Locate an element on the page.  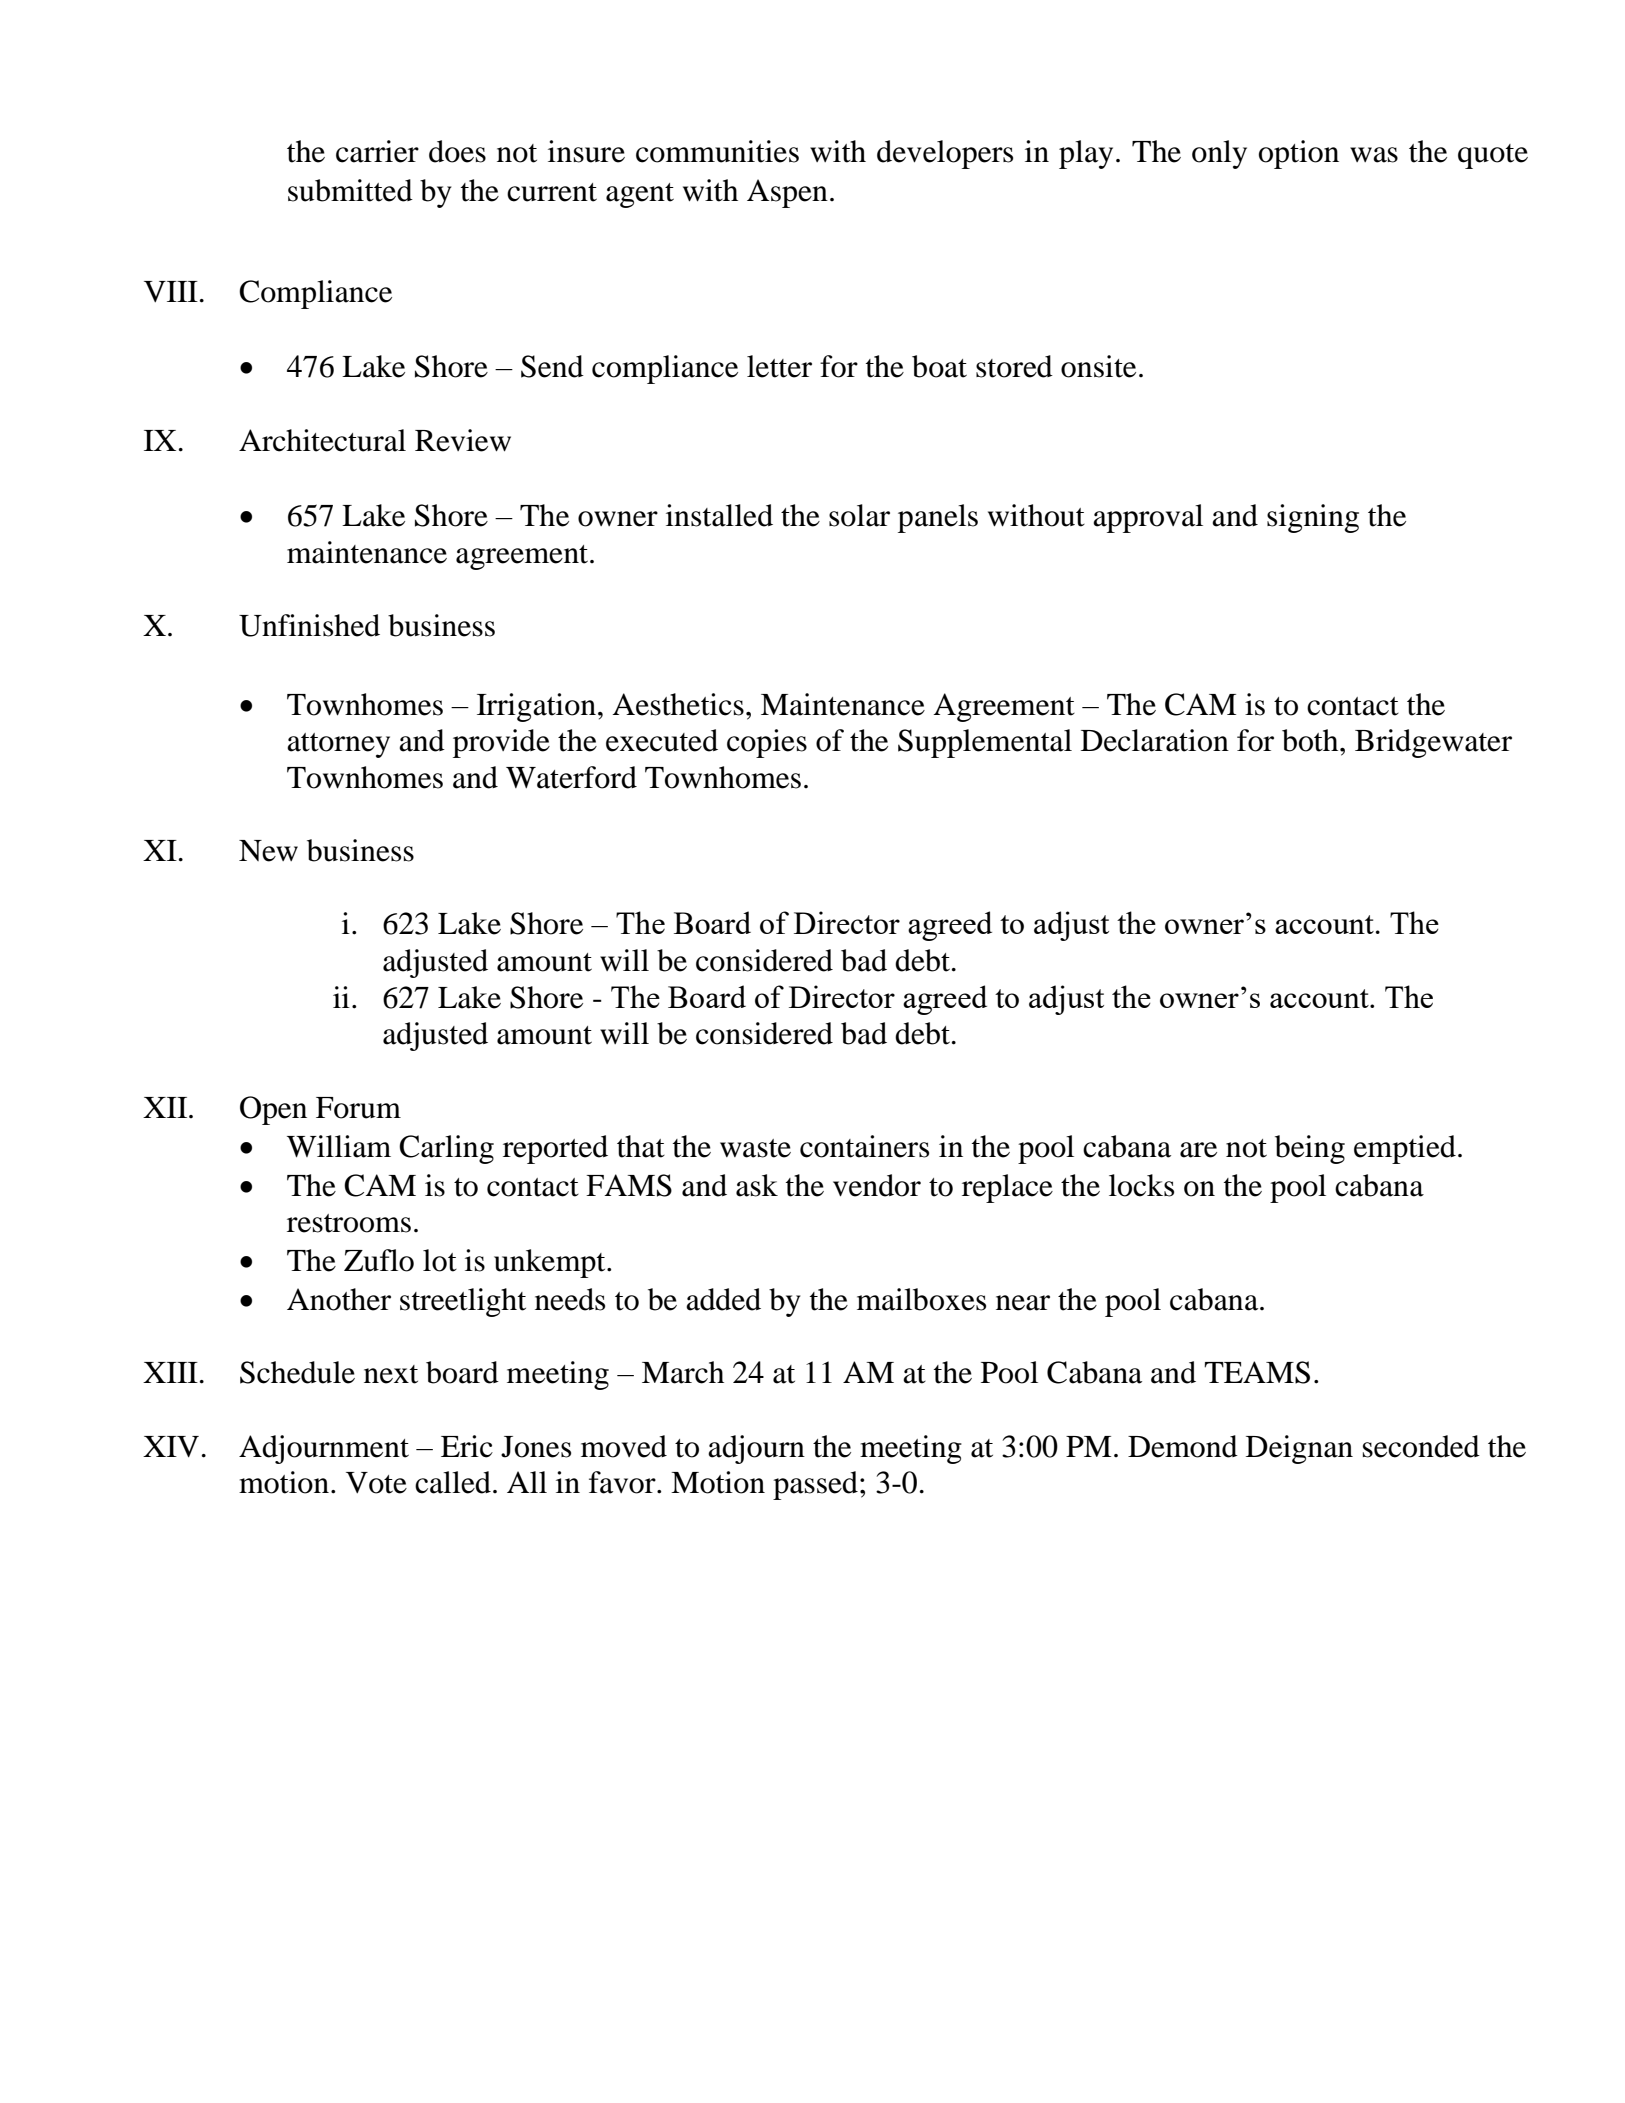
passed is located at coordinates (815, 1485).
